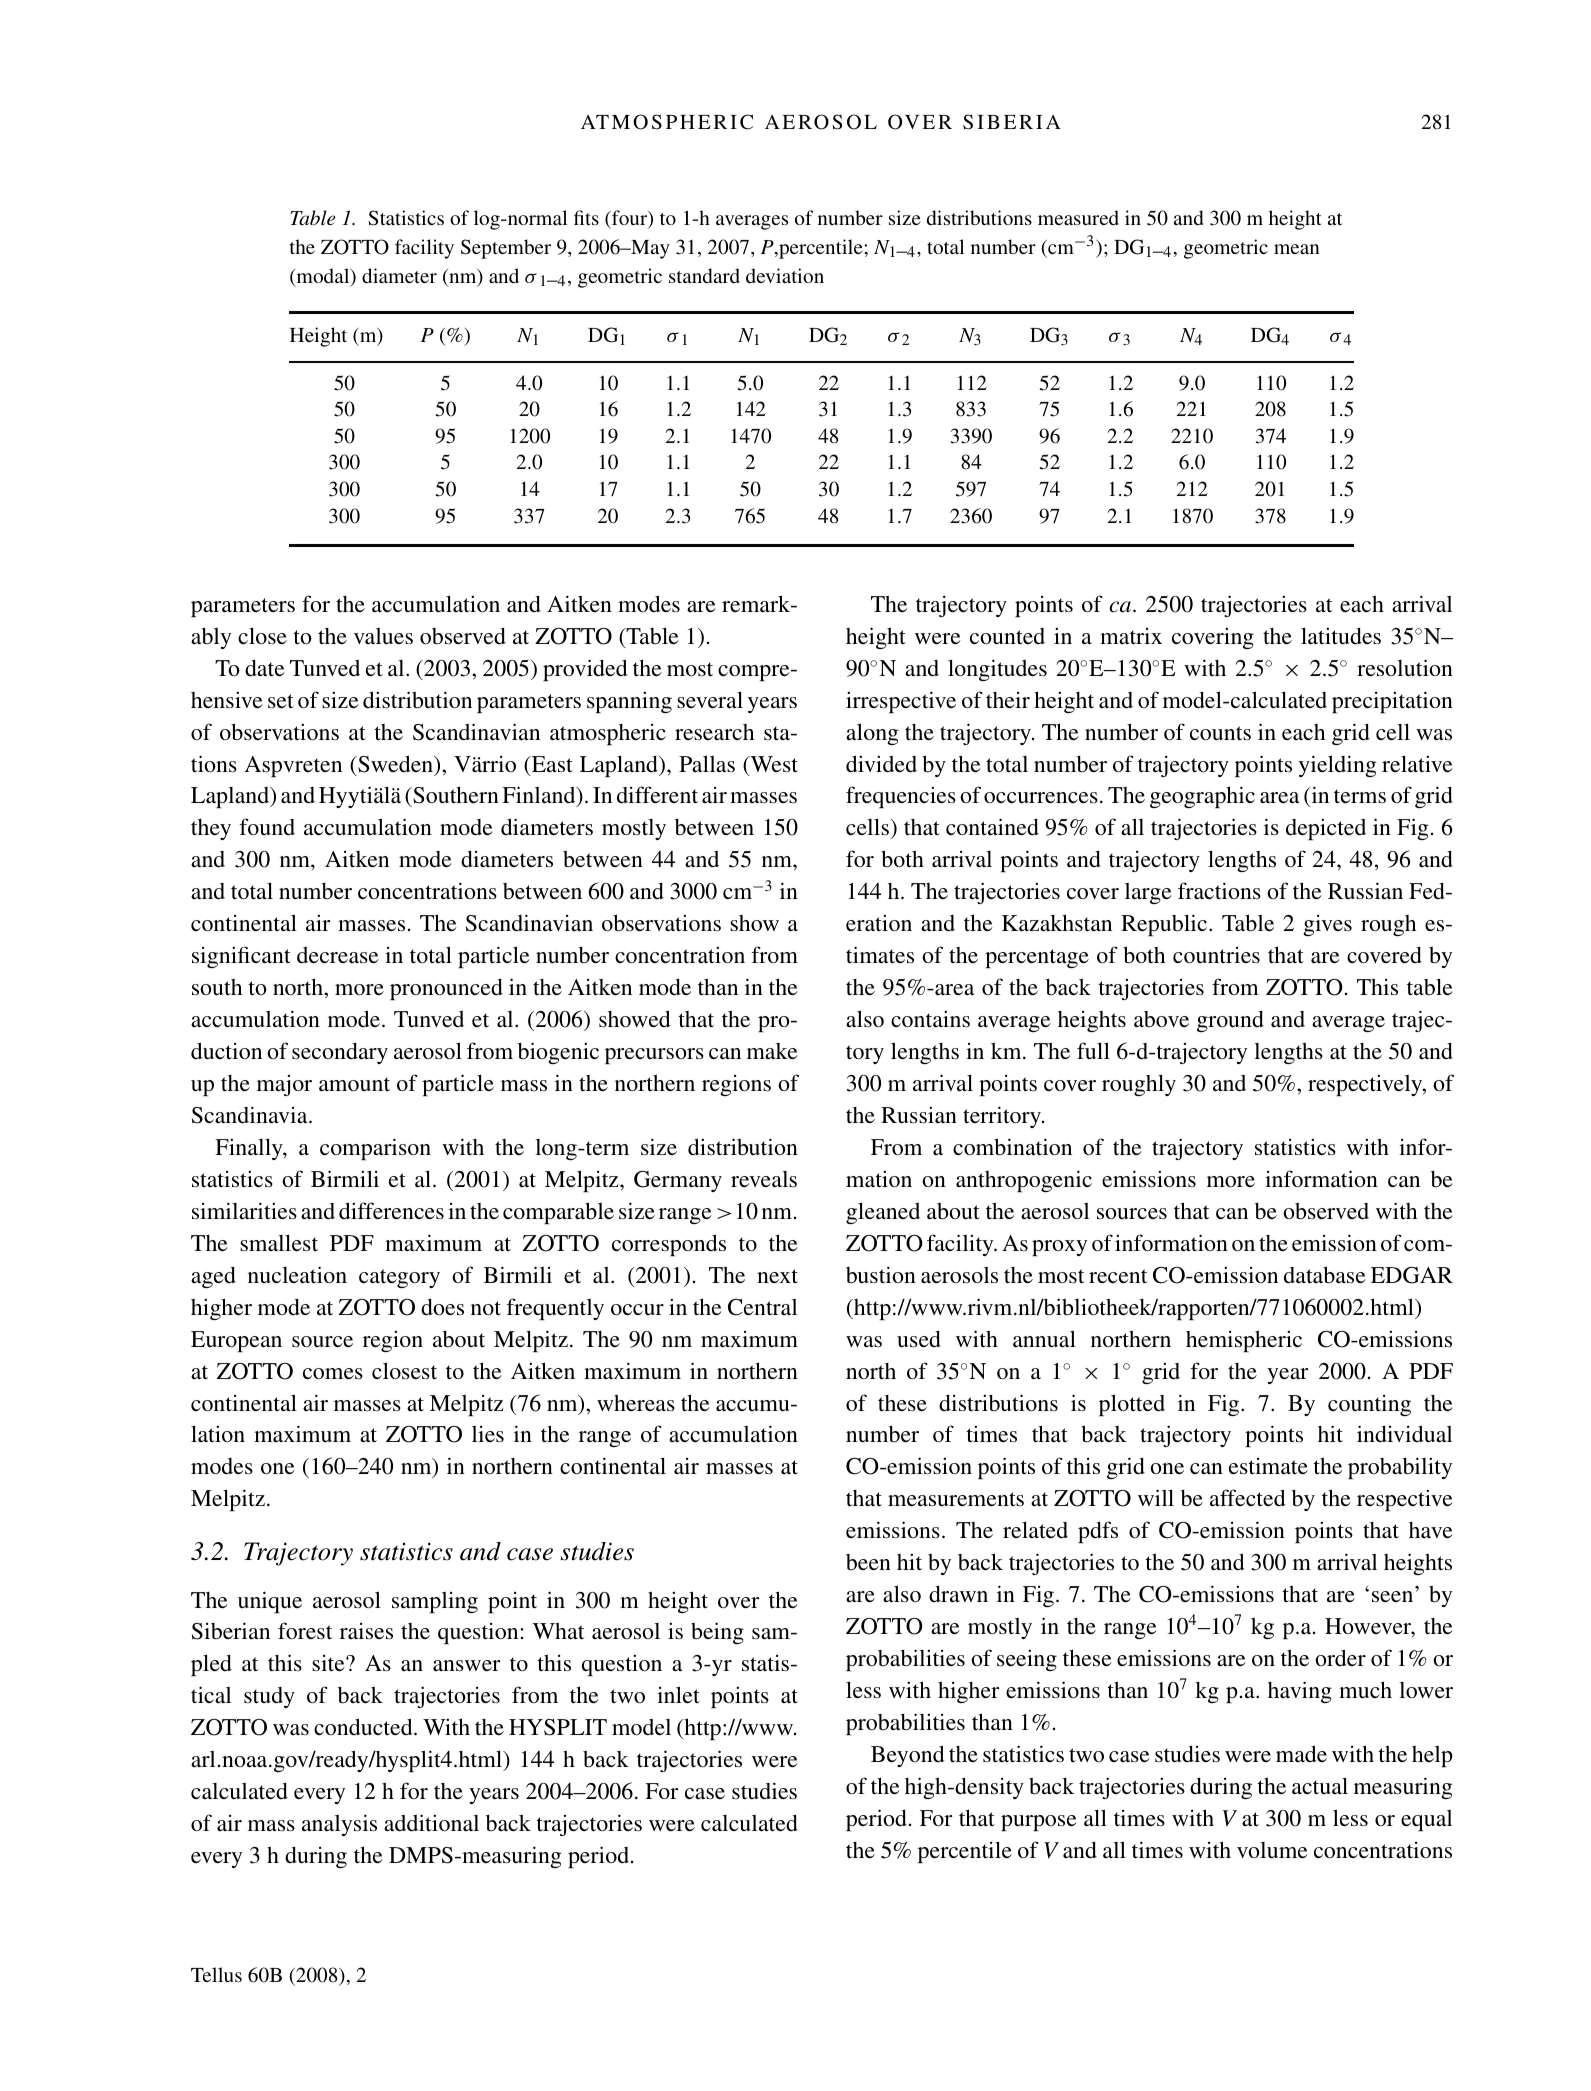  Describe the element at coordinates (354, 1084) in the document. I see `amount` at that location.
